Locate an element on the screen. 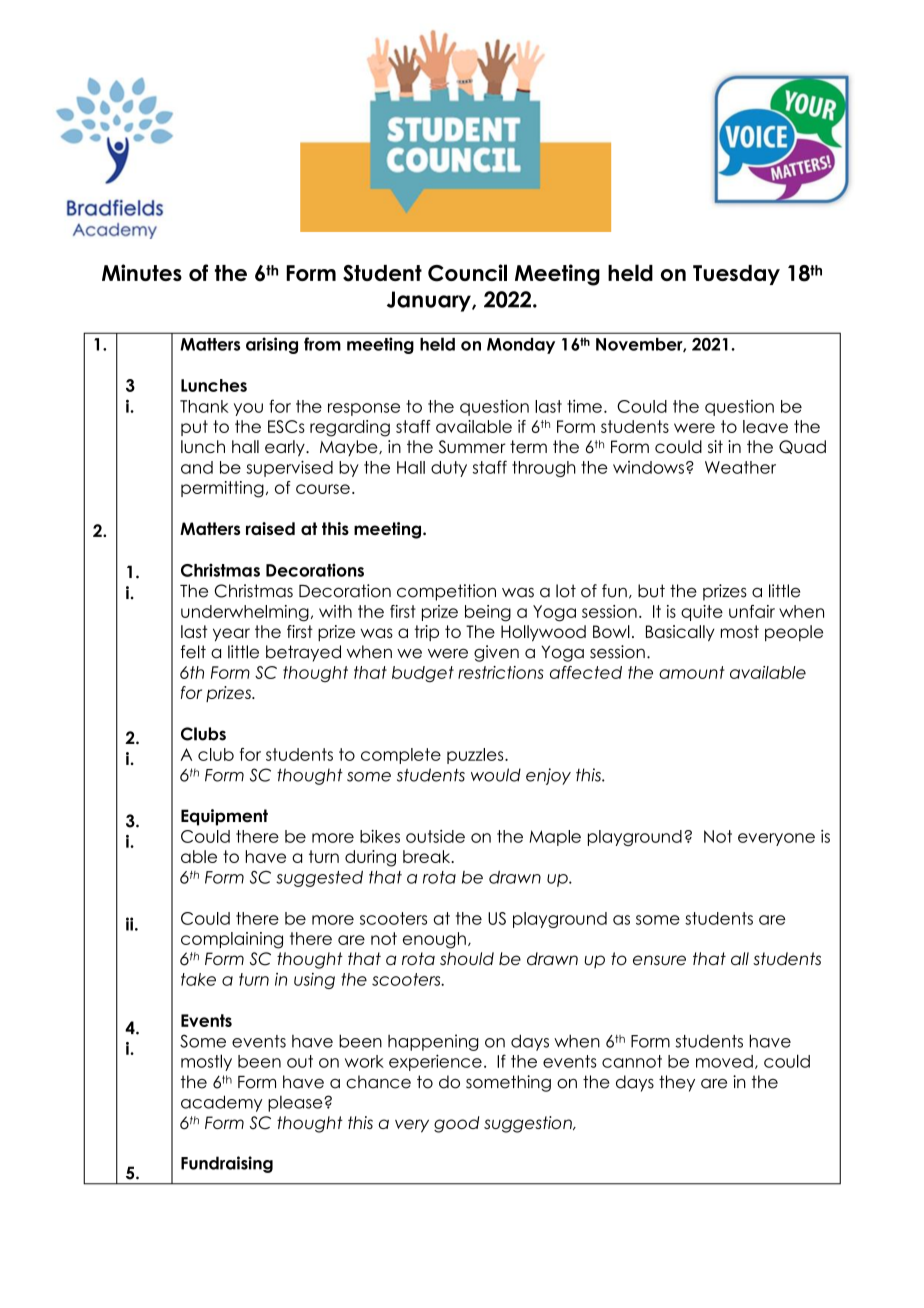 The width and height of the screenshot is (924, 1308). duty is located at coordinates (449, 469).
